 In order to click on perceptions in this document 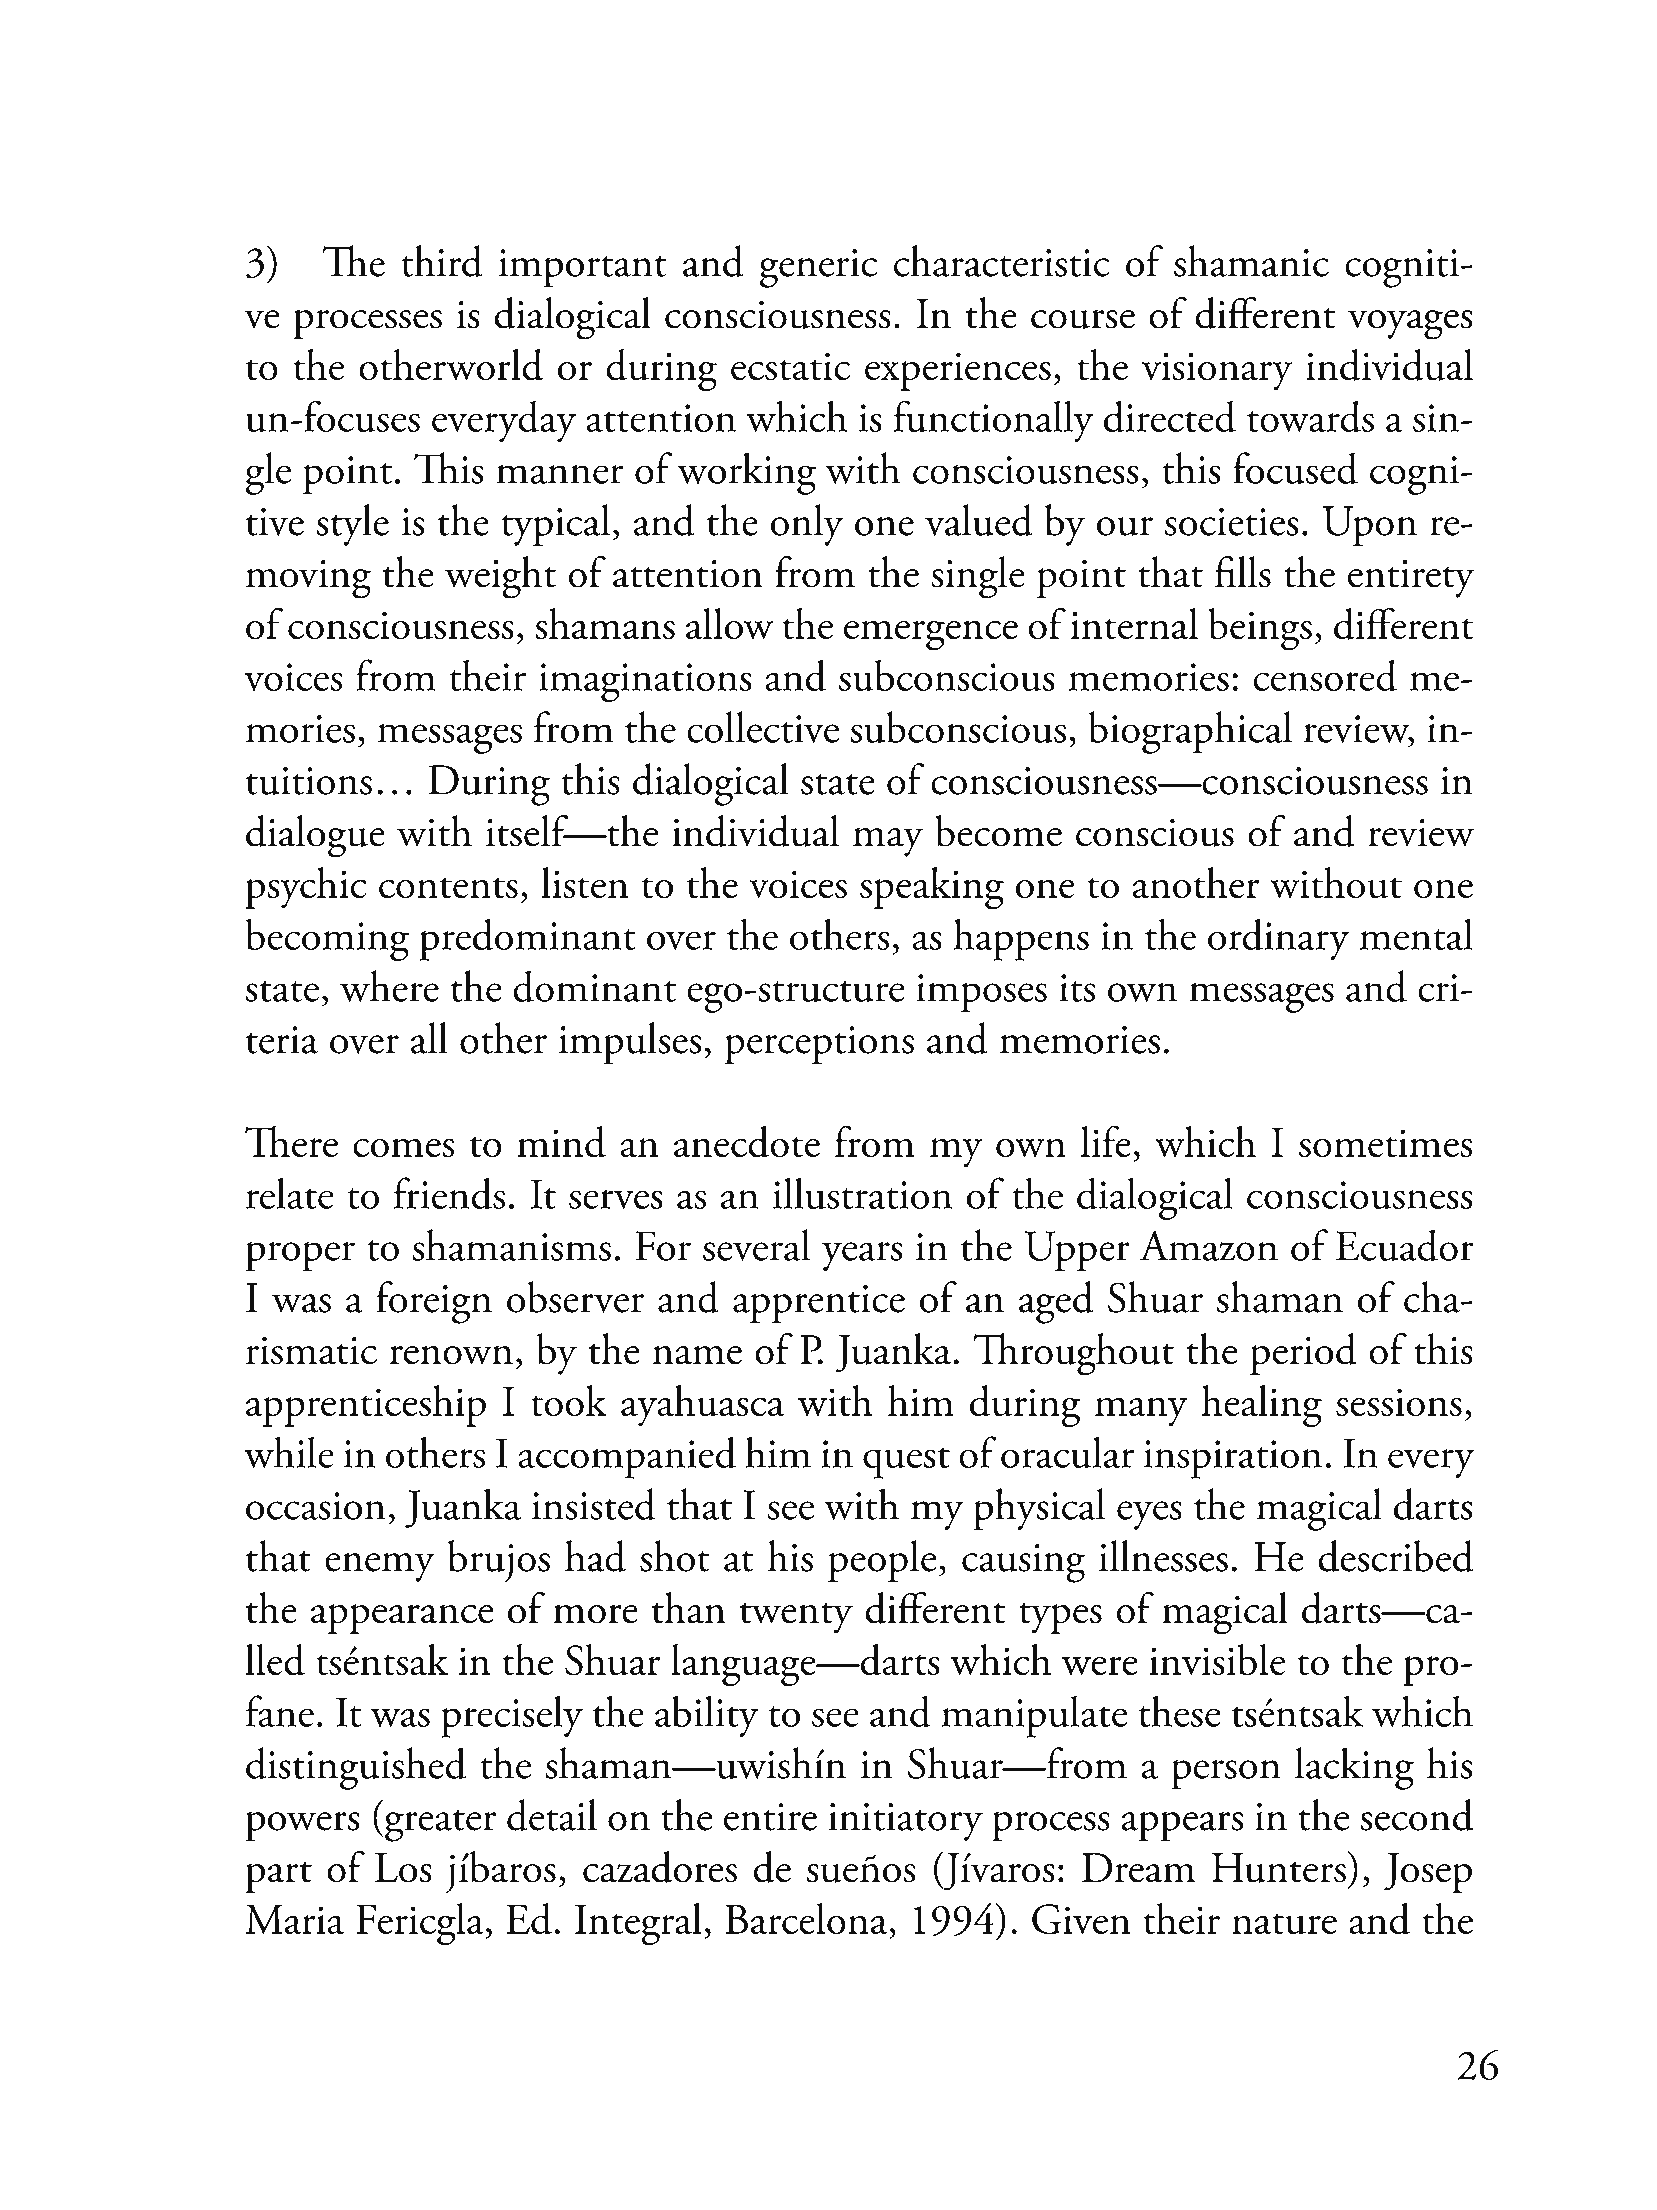, I will do `click(819, 1045)`.
